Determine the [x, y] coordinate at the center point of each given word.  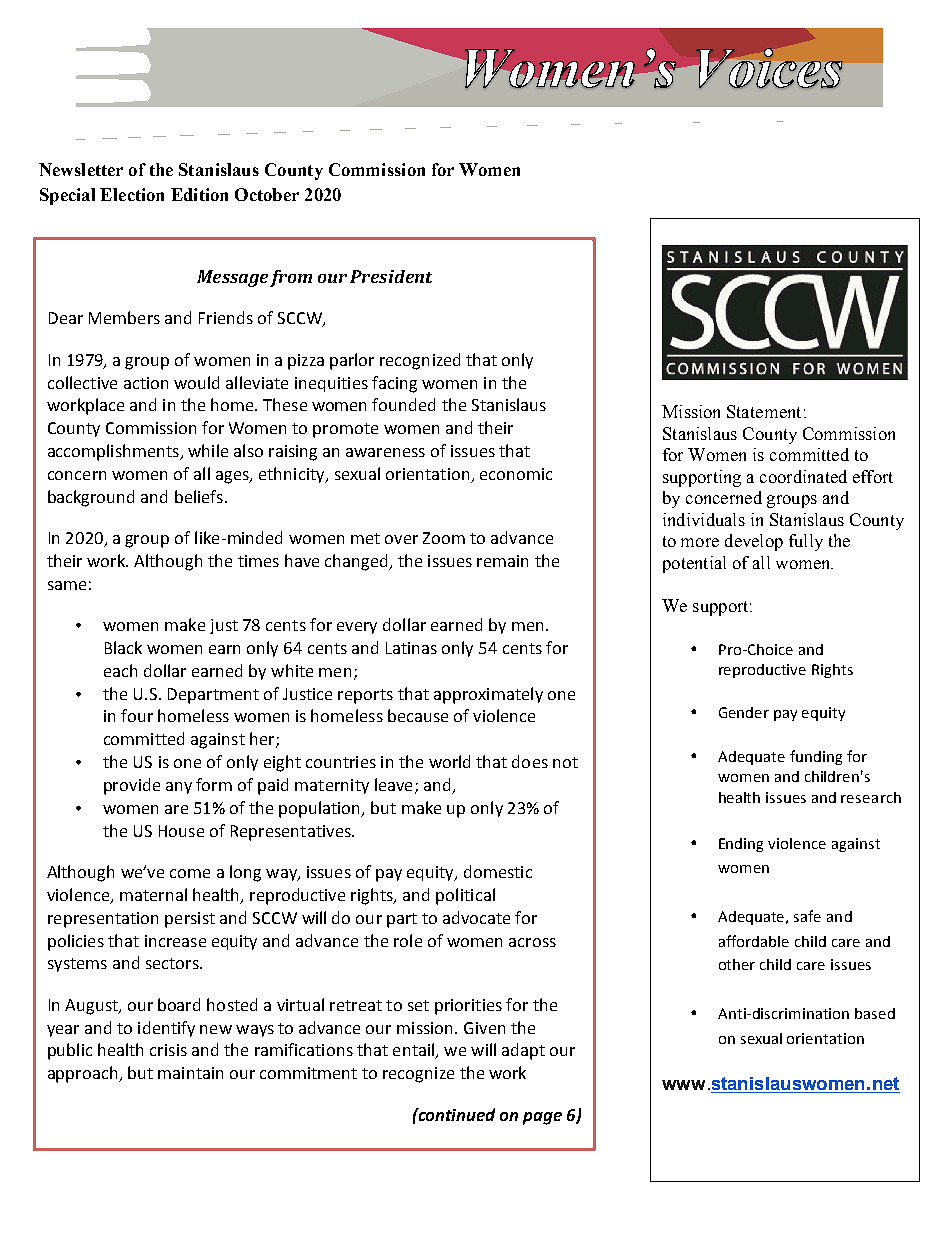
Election [132, 194]
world [449, 761]
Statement [764, 411]
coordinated [803, 476]
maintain [190, 1073]
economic [516, 474]
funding [816, 757]
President [391, 276]
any [179, 788]
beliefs [200, 496]
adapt [523, 1051]
